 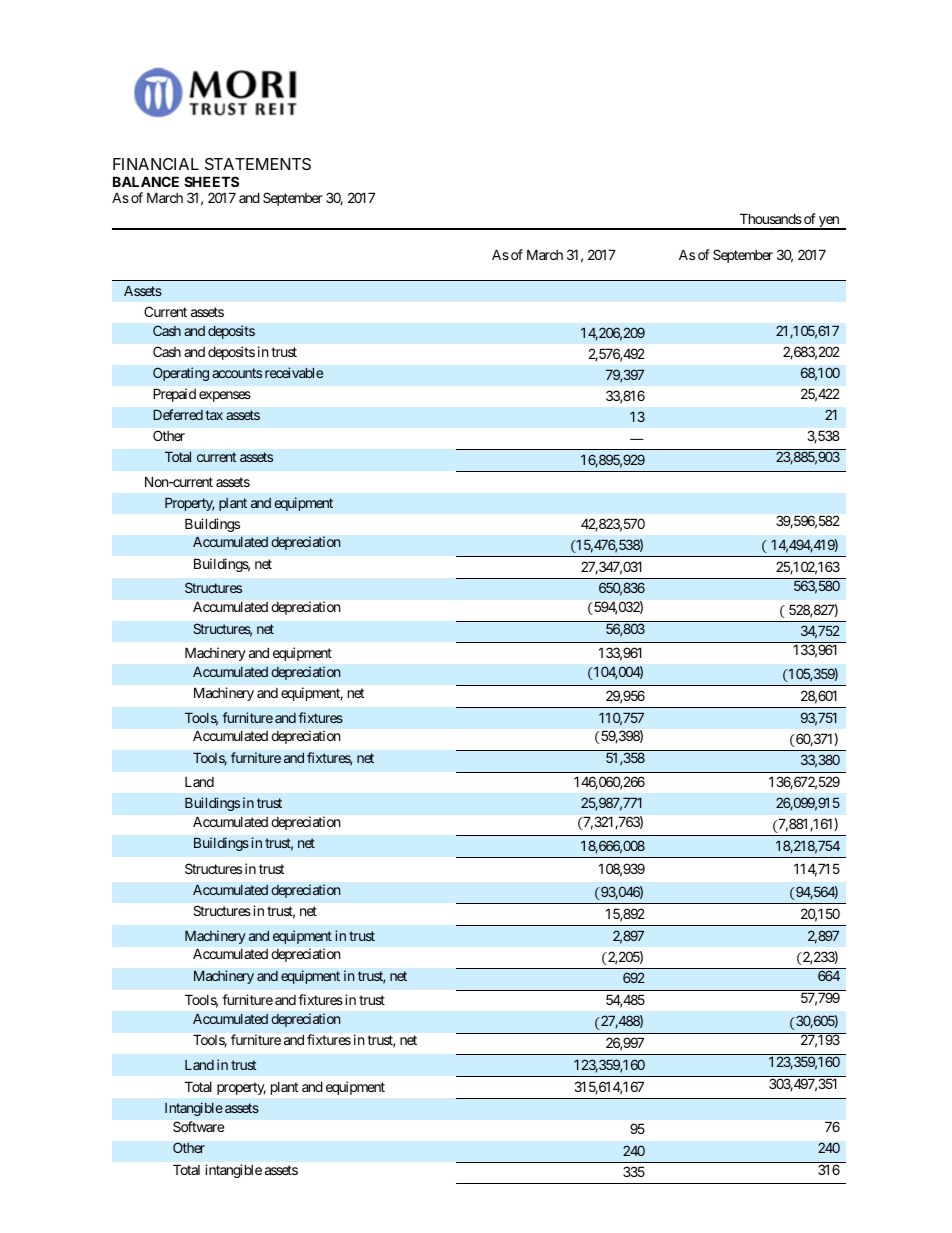 I want to click on Prepaid, so click(x=174, y=395).
